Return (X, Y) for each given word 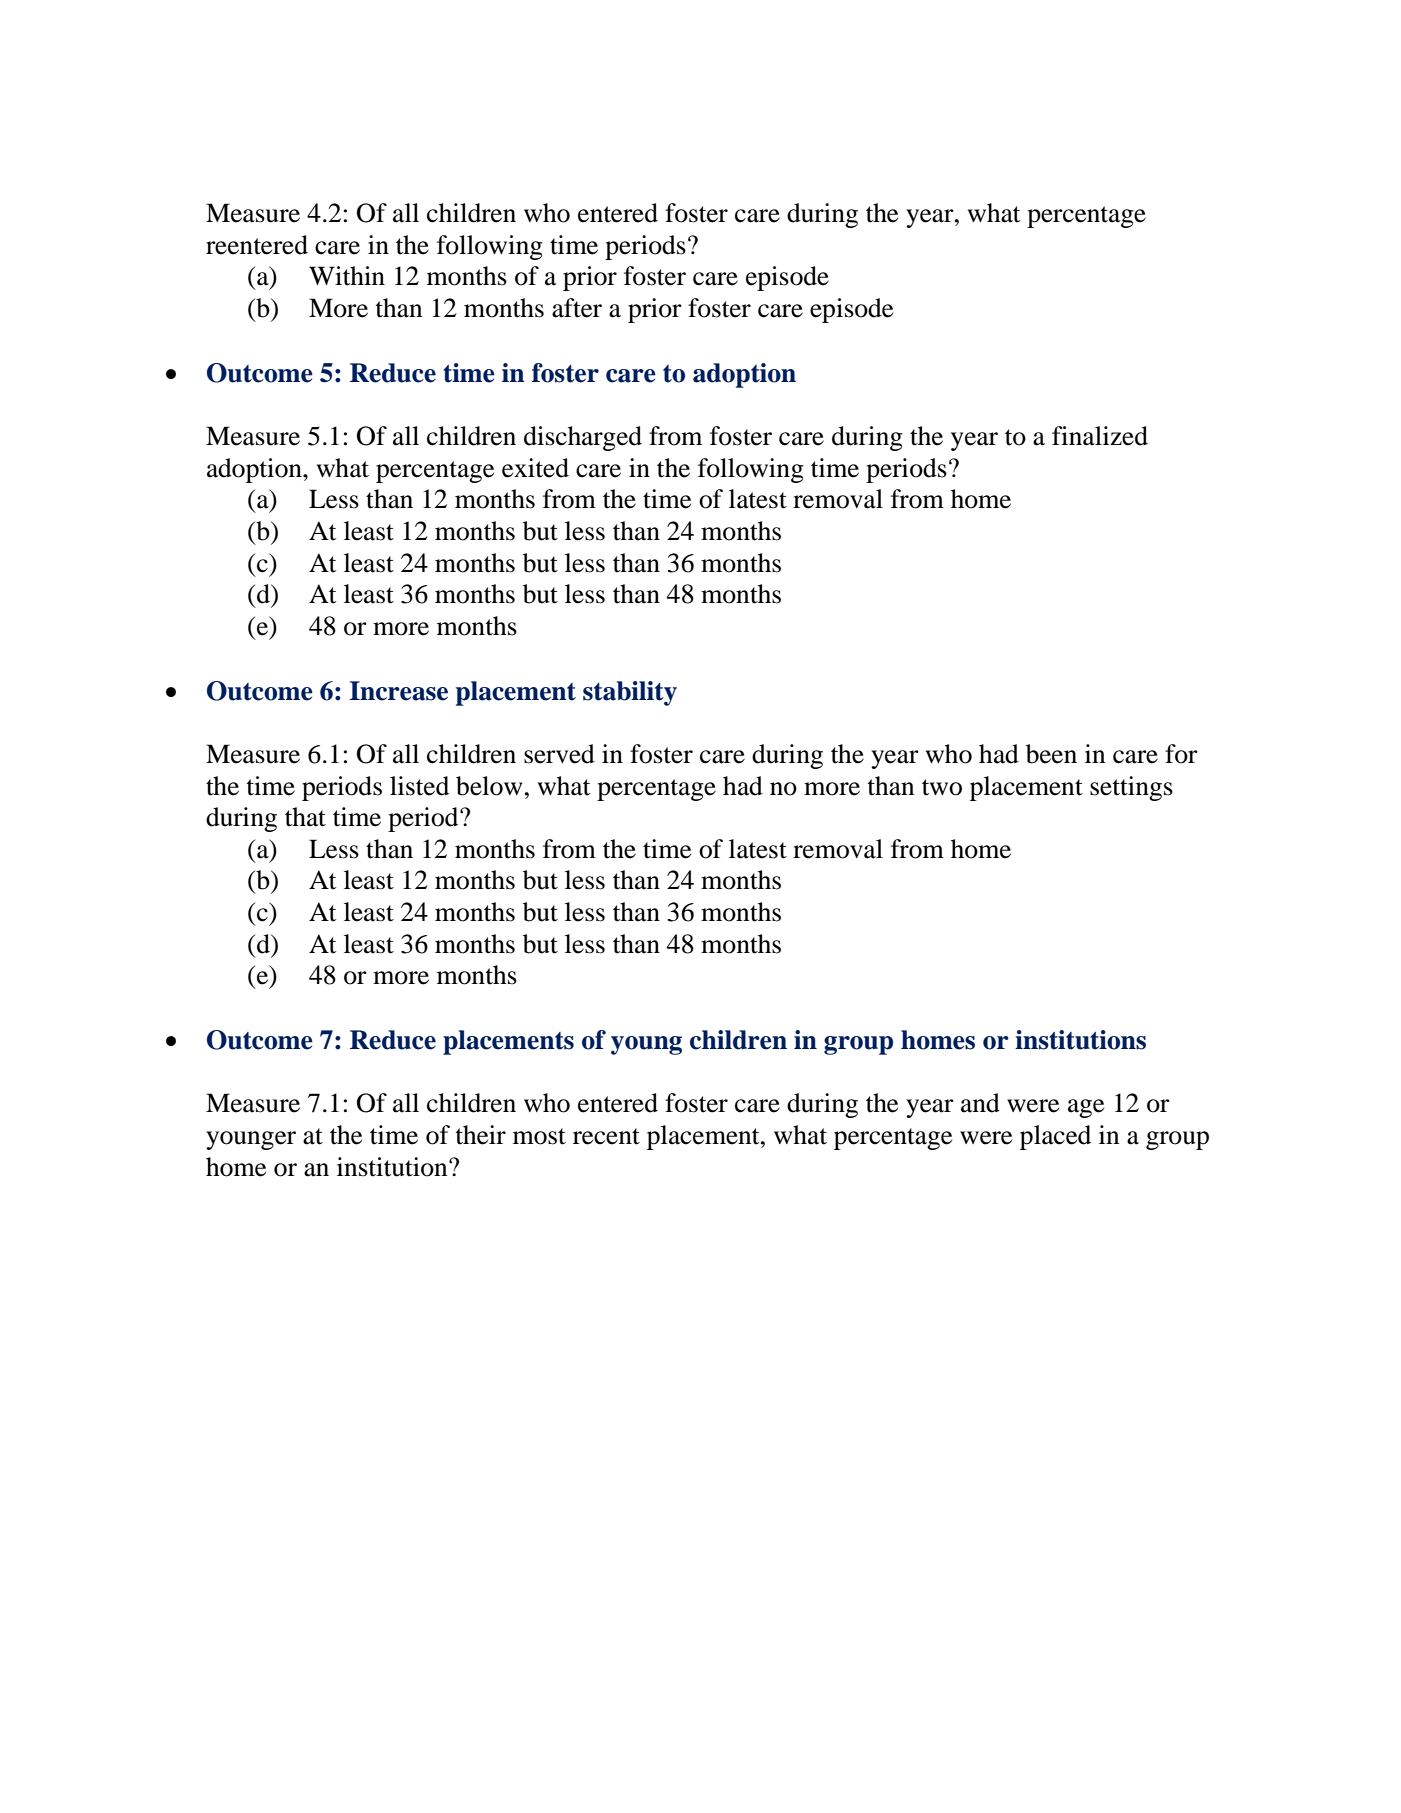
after (577, 308)
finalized (1100, 436)
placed (1055, 1137)
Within (347, 276)
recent (606, 1136)
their (480, 1135)
